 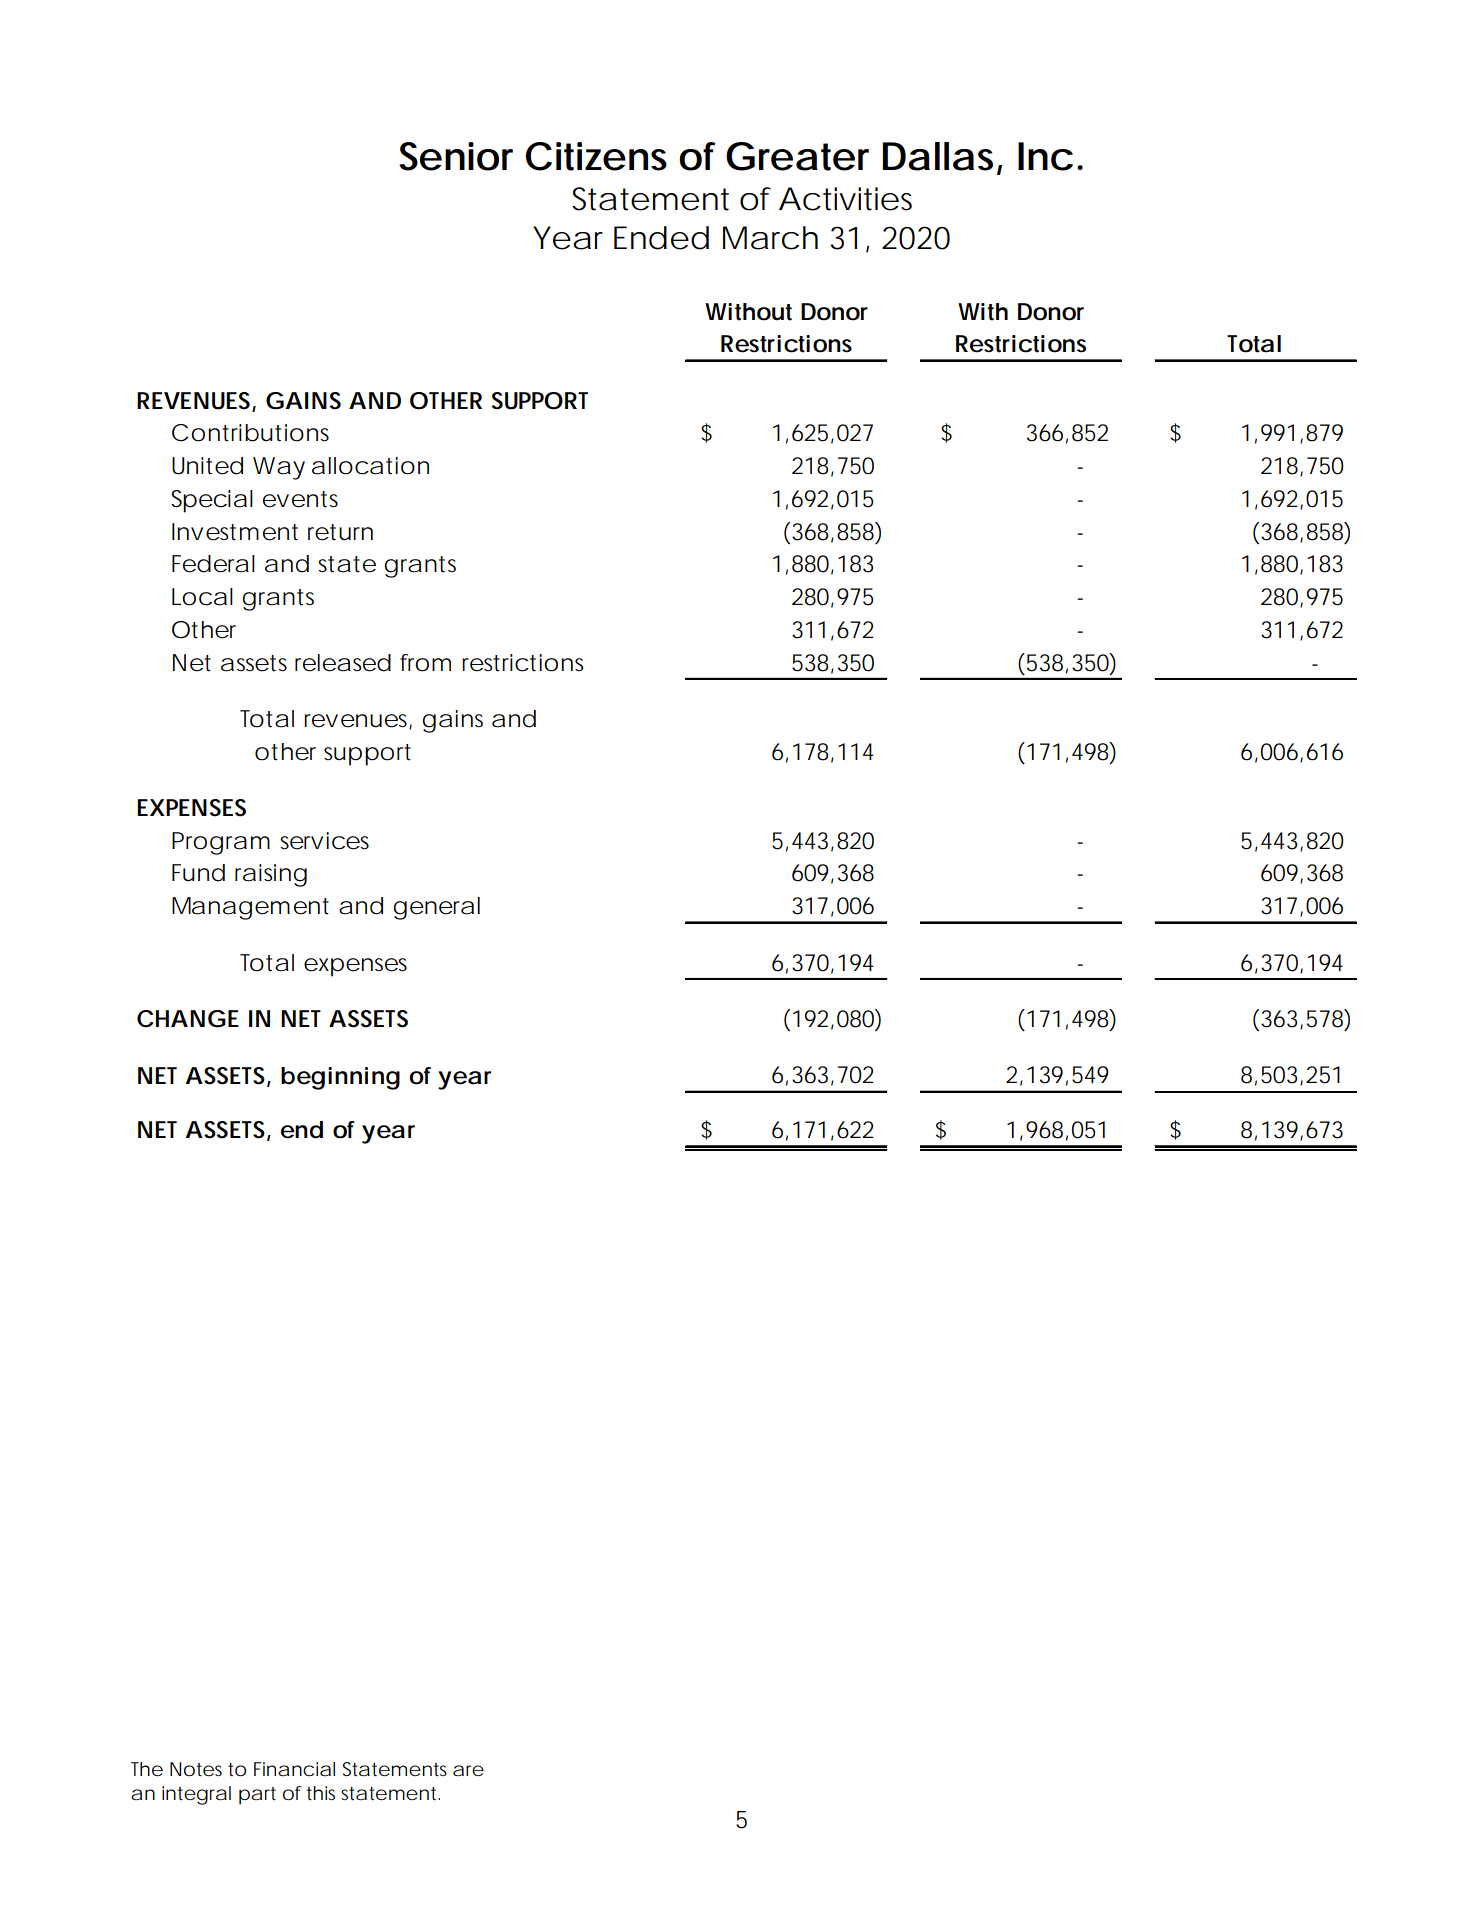 I want to click on Management, so click(x=250, y=908).
